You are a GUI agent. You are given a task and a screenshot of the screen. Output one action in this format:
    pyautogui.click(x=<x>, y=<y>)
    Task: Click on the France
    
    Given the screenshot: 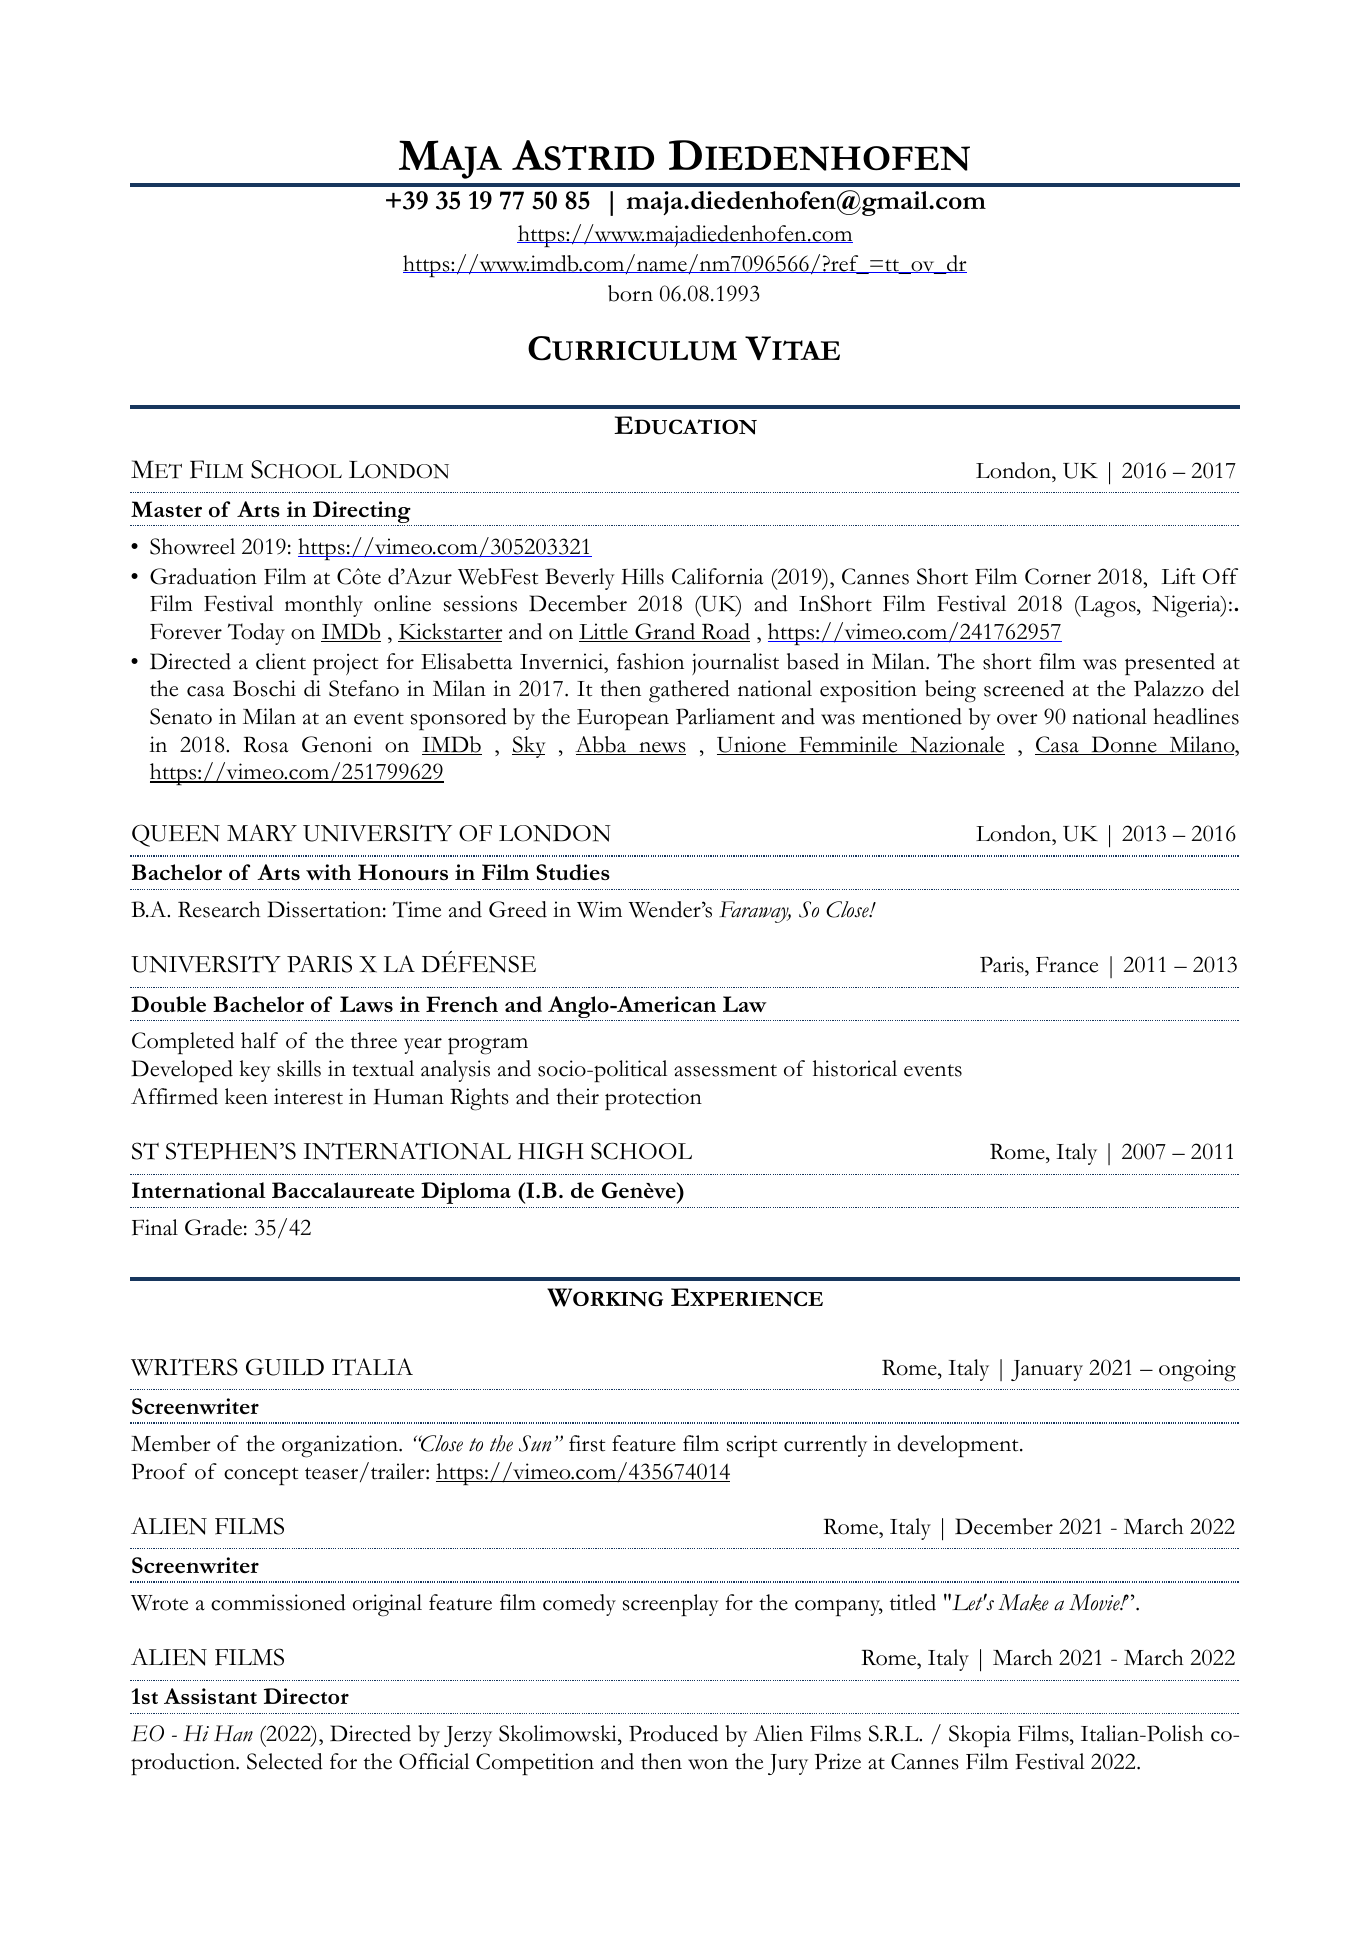 What is the action you would take?
    pyautogui.click(x=1067, y=964)
